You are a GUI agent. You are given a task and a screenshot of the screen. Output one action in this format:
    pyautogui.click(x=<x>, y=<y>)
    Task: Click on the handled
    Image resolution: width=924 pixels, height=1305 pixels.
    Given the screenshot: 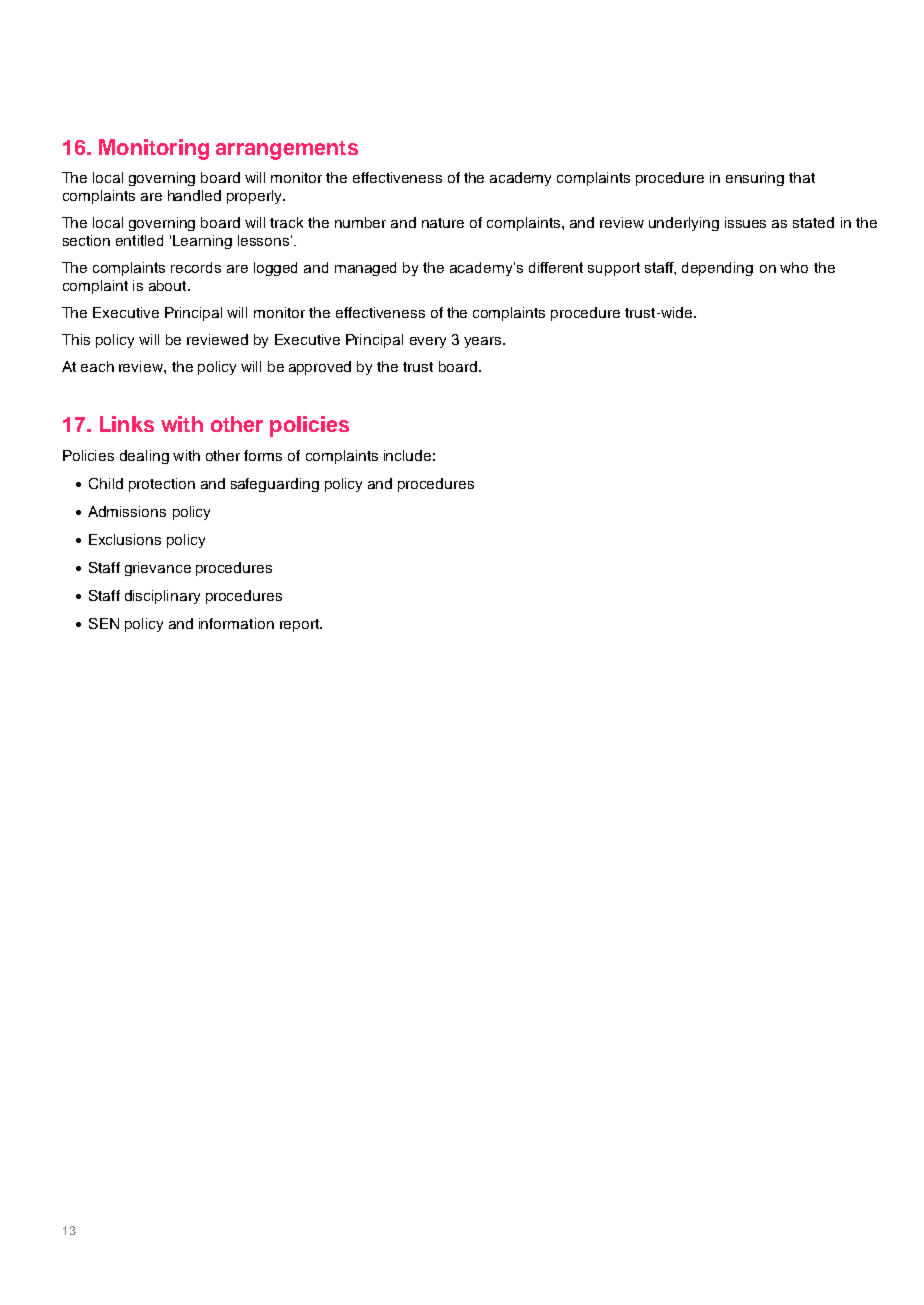 What is the action you would take?
    pyautogui.click(x=194, y=195)
